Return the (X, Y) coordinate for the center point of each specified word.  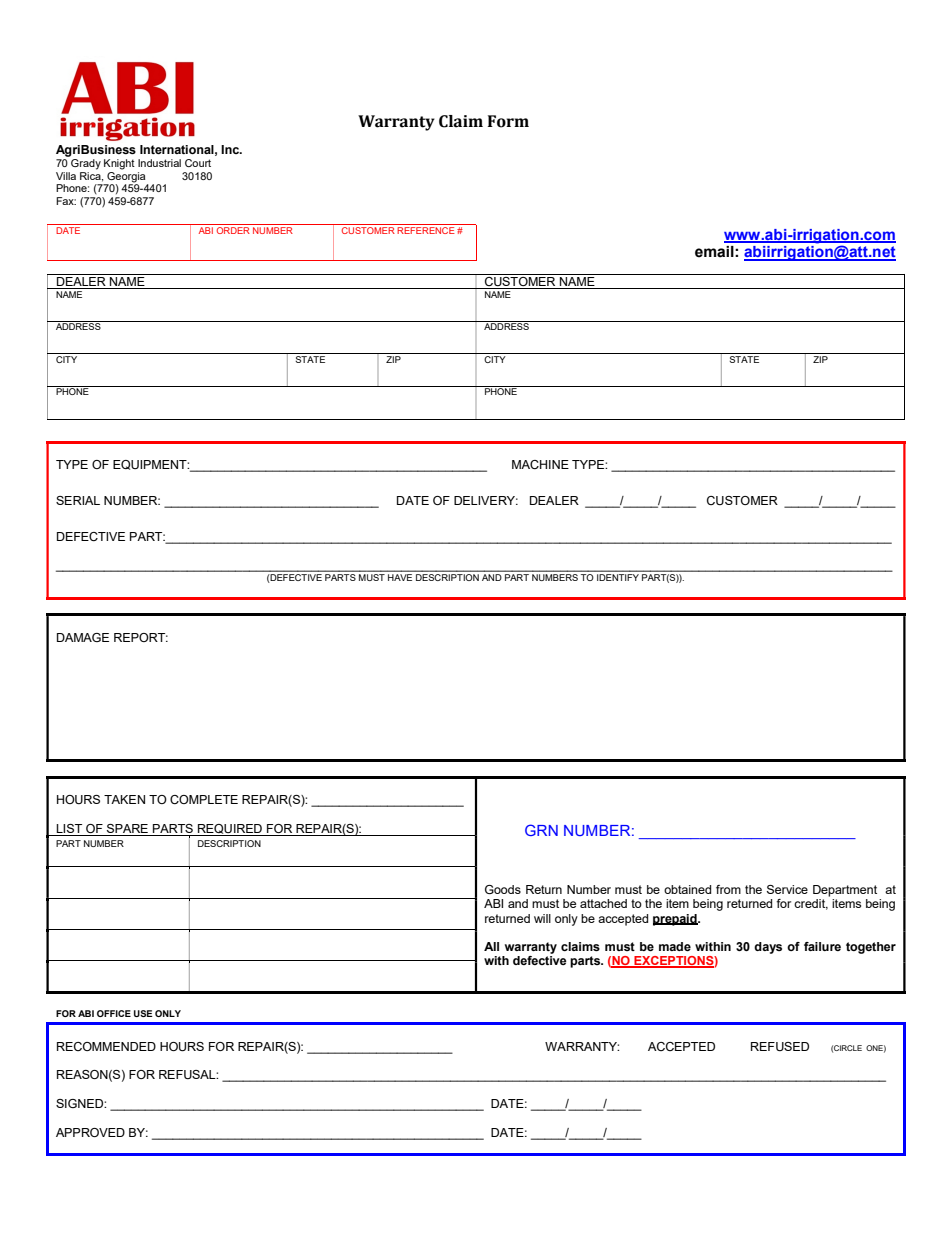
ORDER (233, 230)
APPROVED (90, 1132)
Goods (503, 889)
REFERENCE (426, 230)
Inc (231, 149)
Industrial (159, 163)
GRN (541, 830)
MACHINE (540, 464)
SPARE (127, 830)
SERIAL (78, 500)
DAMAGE (83, 637)
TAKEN (124, 799)
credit (811, 904)
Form (508, 121)
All (491, 946)
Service (787, 889)
